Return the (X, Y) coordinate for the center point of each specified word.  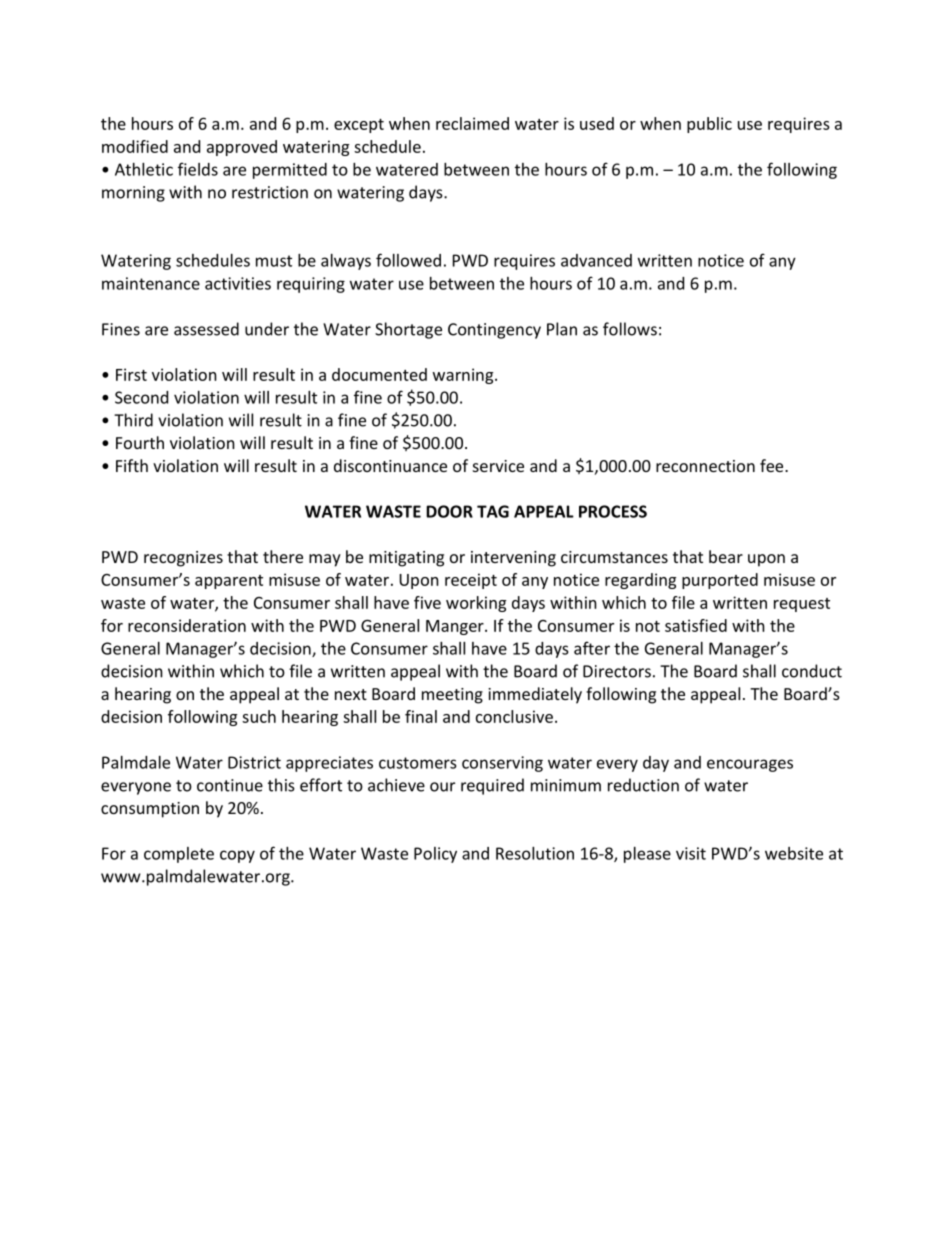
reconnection (705, 466)
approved (242, 148)
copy (237, 856)
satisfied (696, 625)
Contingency (494, 331)
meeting (452, 696)
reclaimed (472, 123)
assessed (206, 329)
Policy (435, 855)
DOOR (449, 511)
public (709, 125)
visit (691, 853)
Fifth (132, 465)
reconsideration (187, 625)
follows (630, 329)
